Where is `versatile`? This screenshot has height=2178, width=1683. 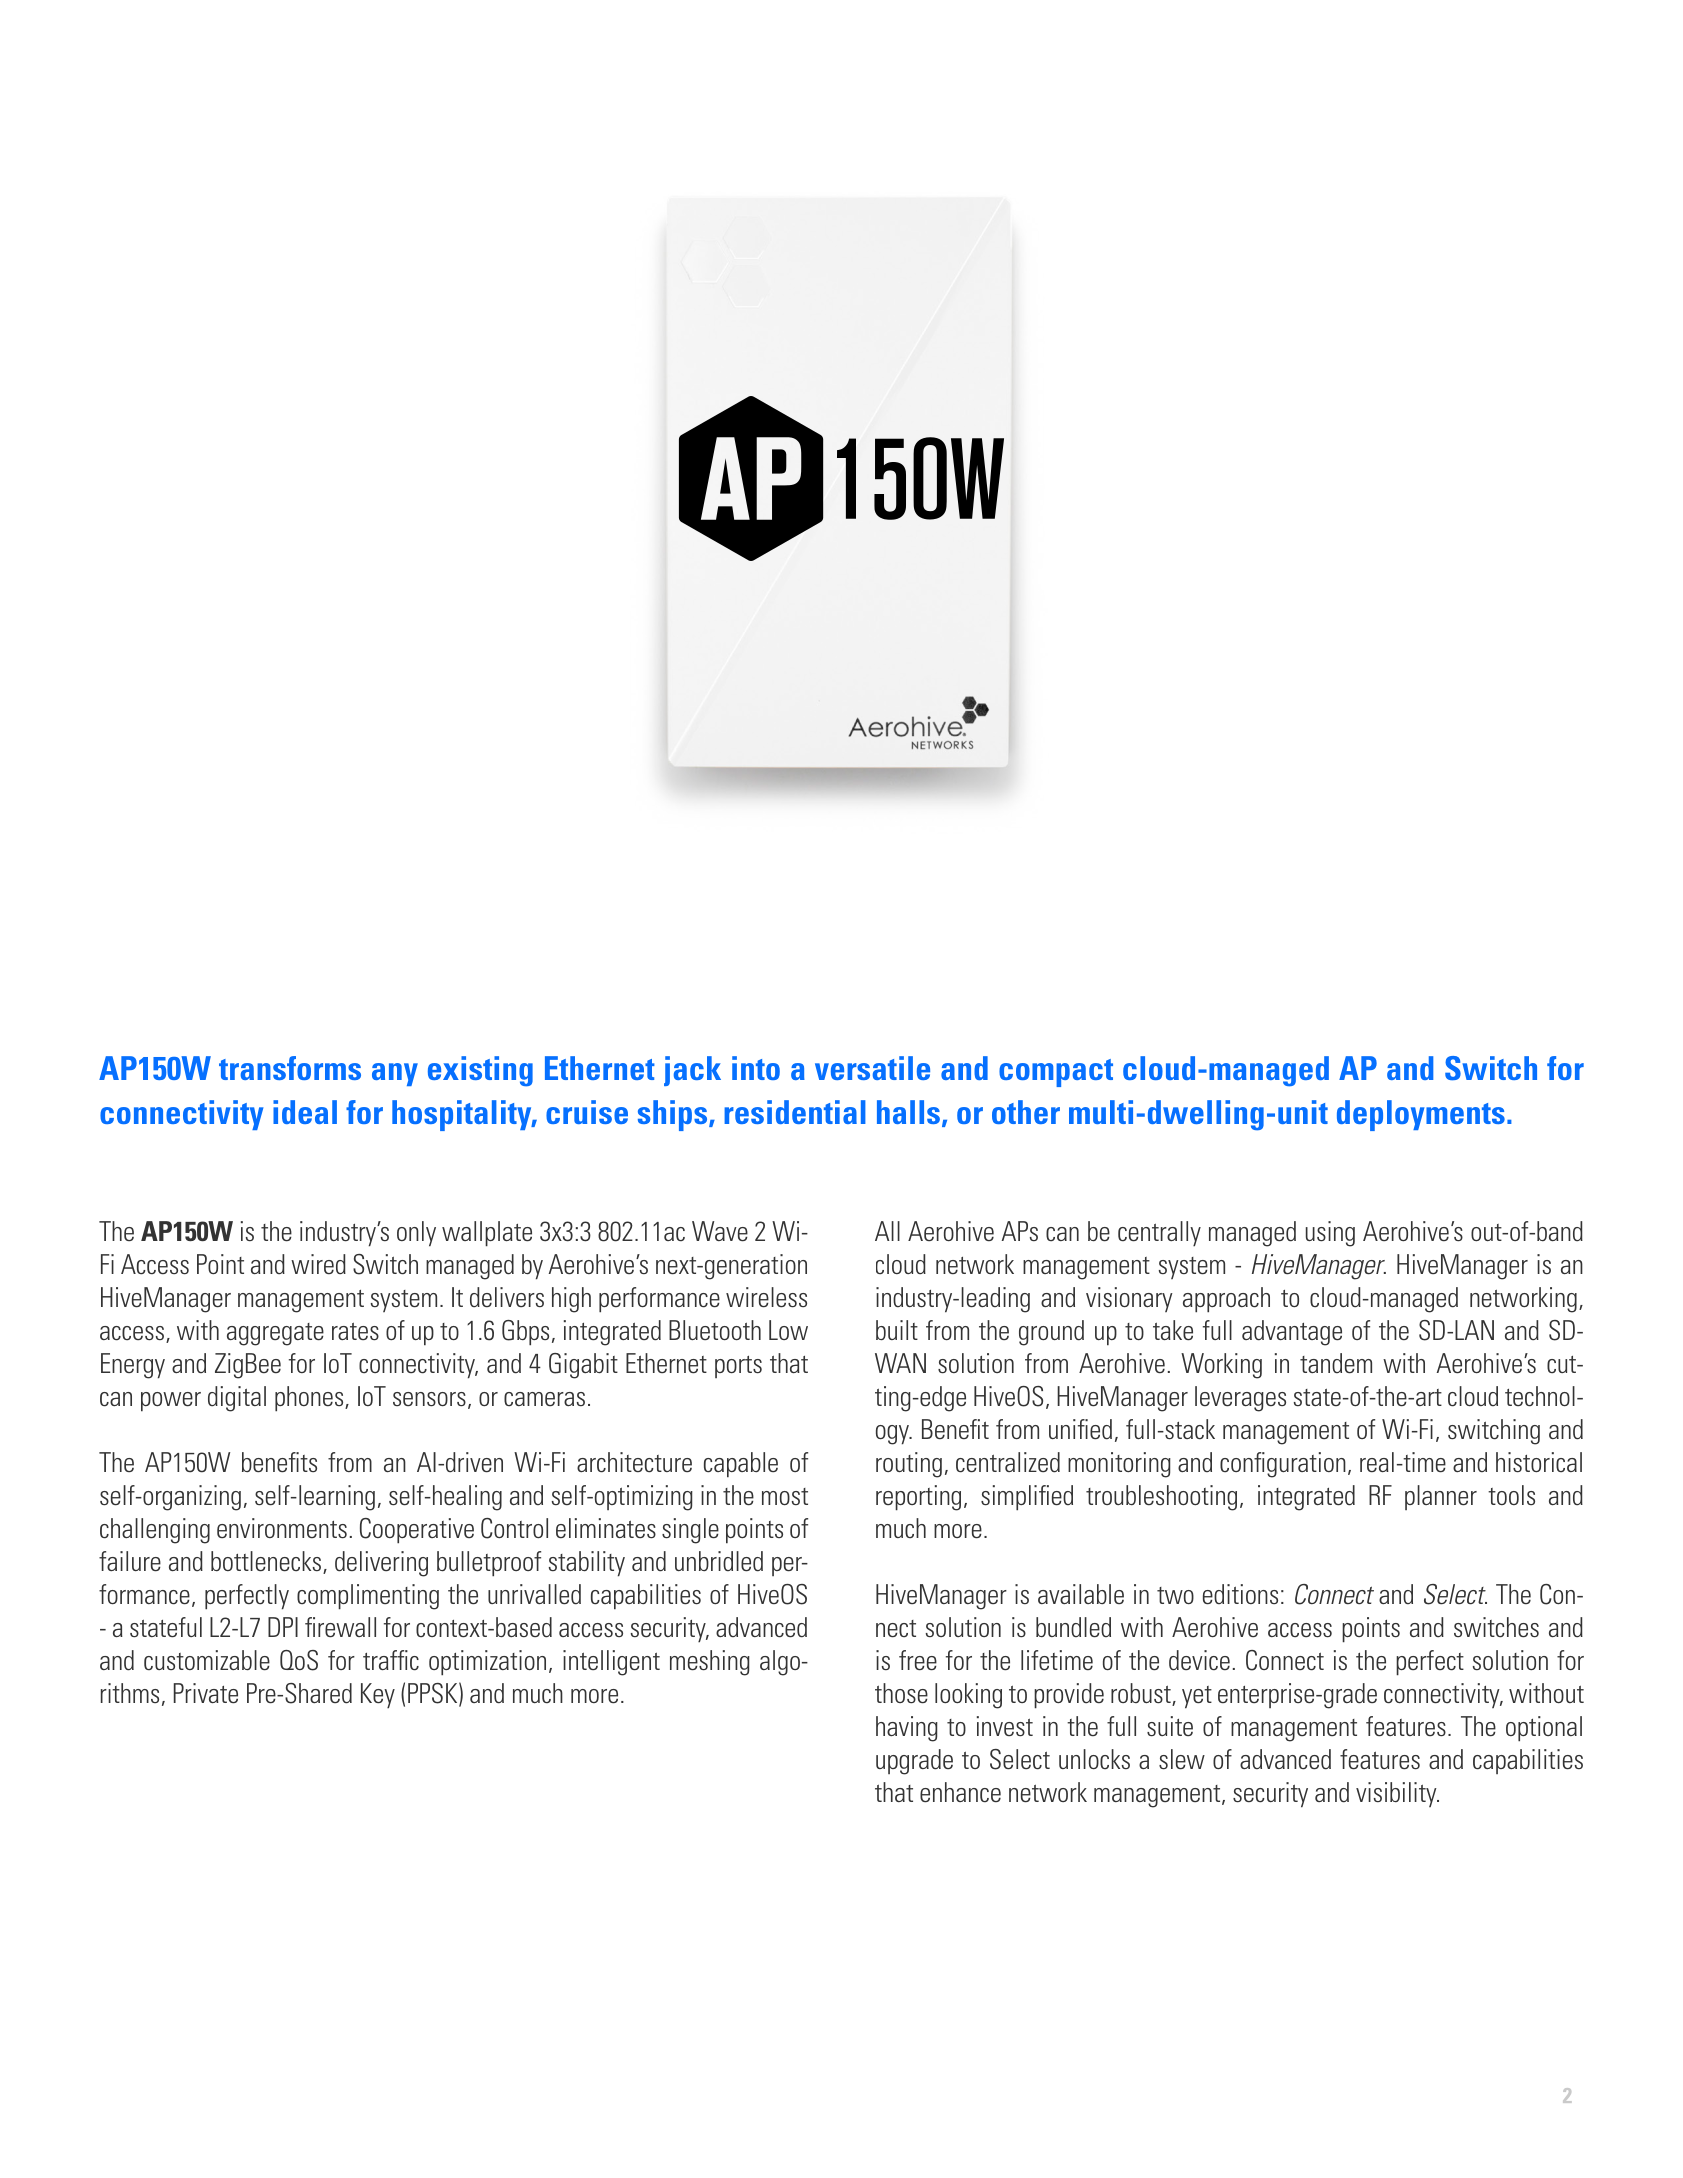 versatile is located at coordinates (872, 1068).
